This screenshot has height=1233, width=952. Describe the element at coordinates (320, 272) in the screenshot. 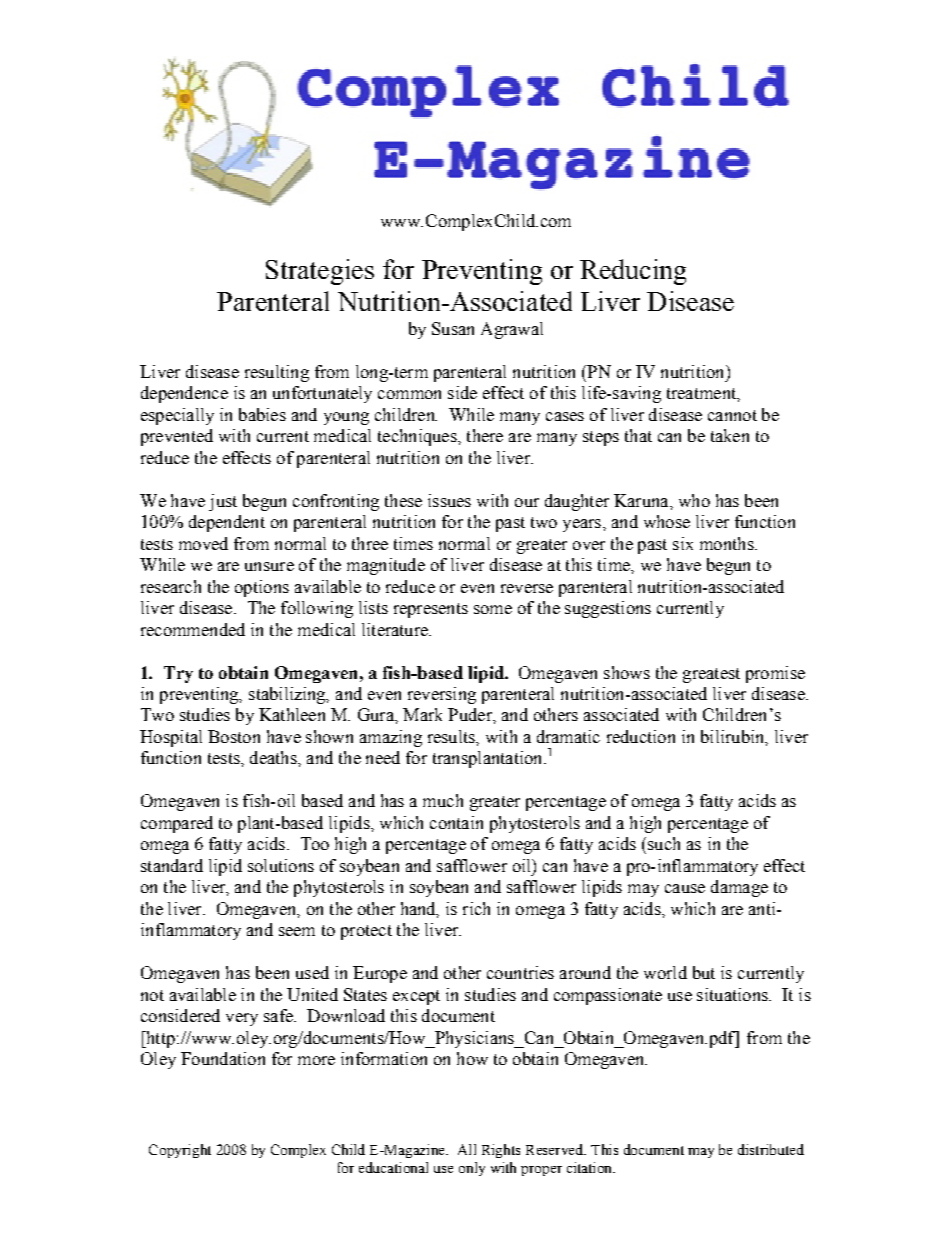

I see `Strategies` at that location.
